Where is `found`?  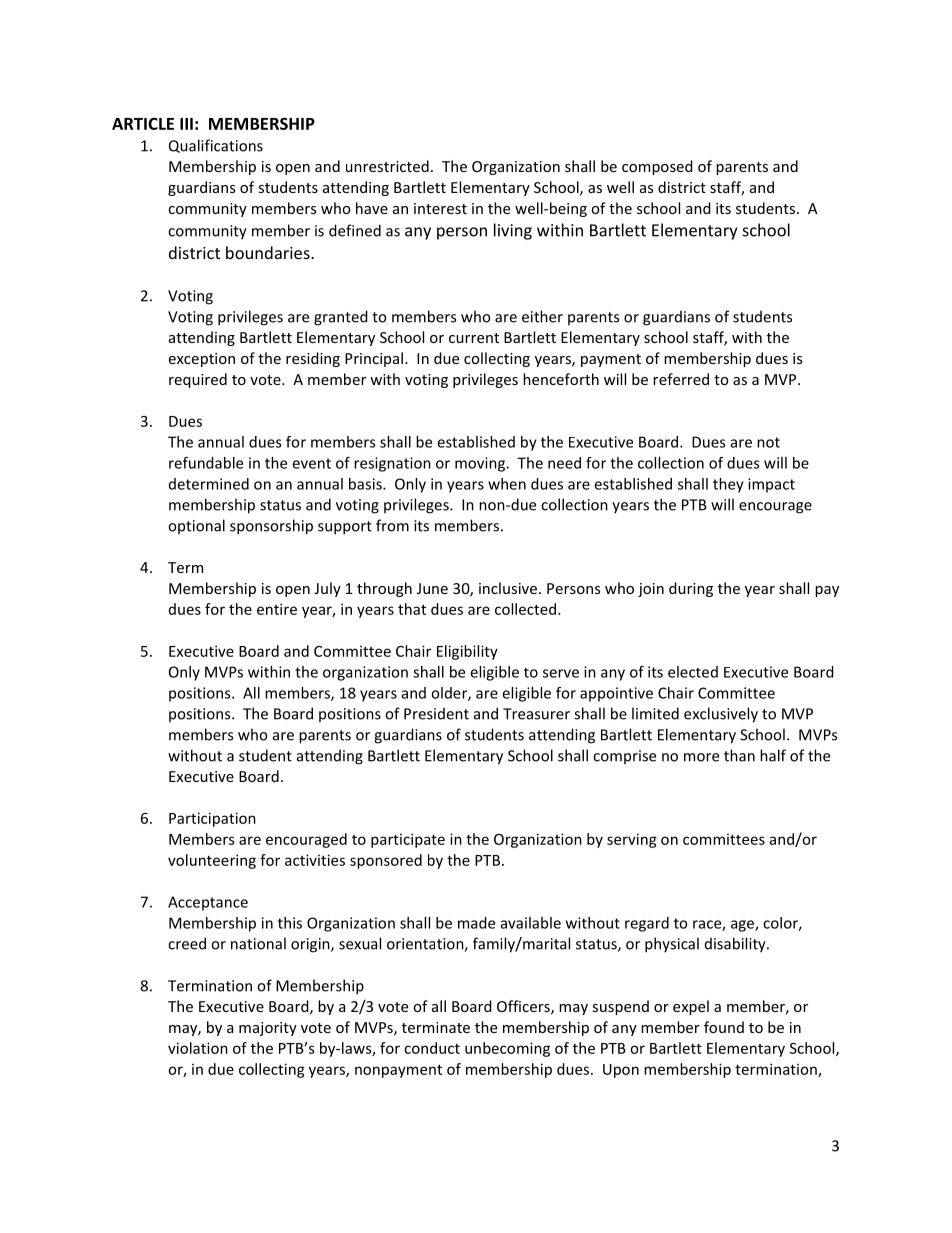 found is located at coordinates (724, 1027).
